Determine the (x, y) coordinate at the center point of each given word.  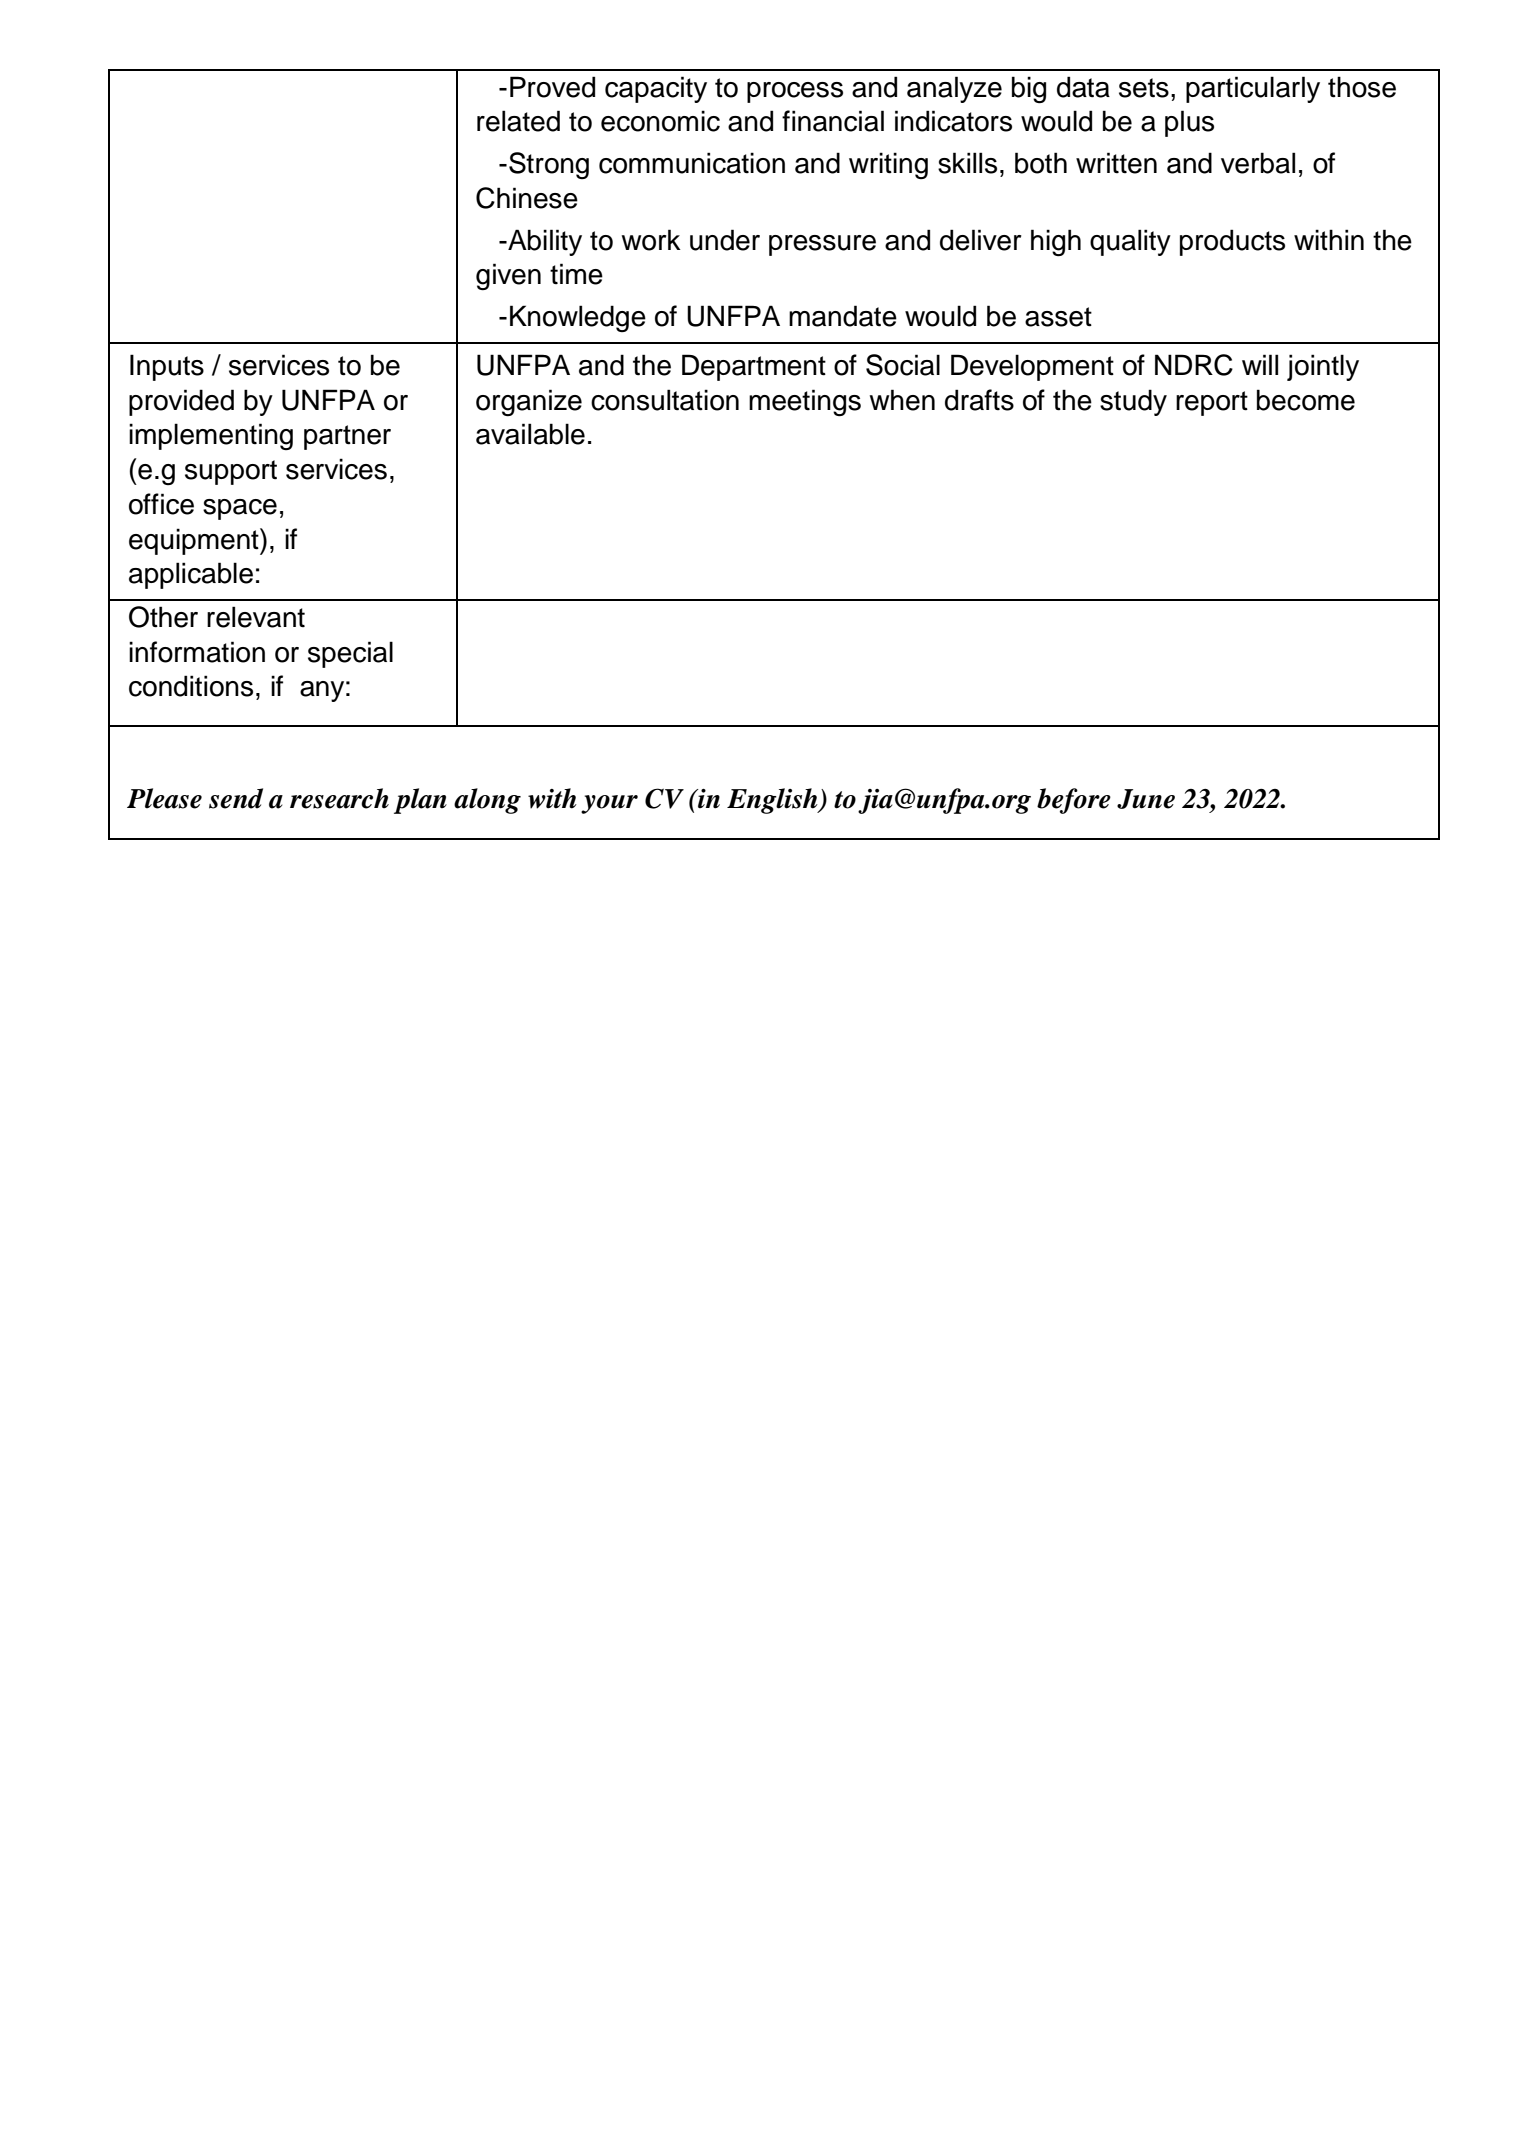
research (339, 798)
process (795, 92)
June (1146, 799)
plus (1189, 123)
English (773, 801)
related (518, 121)
